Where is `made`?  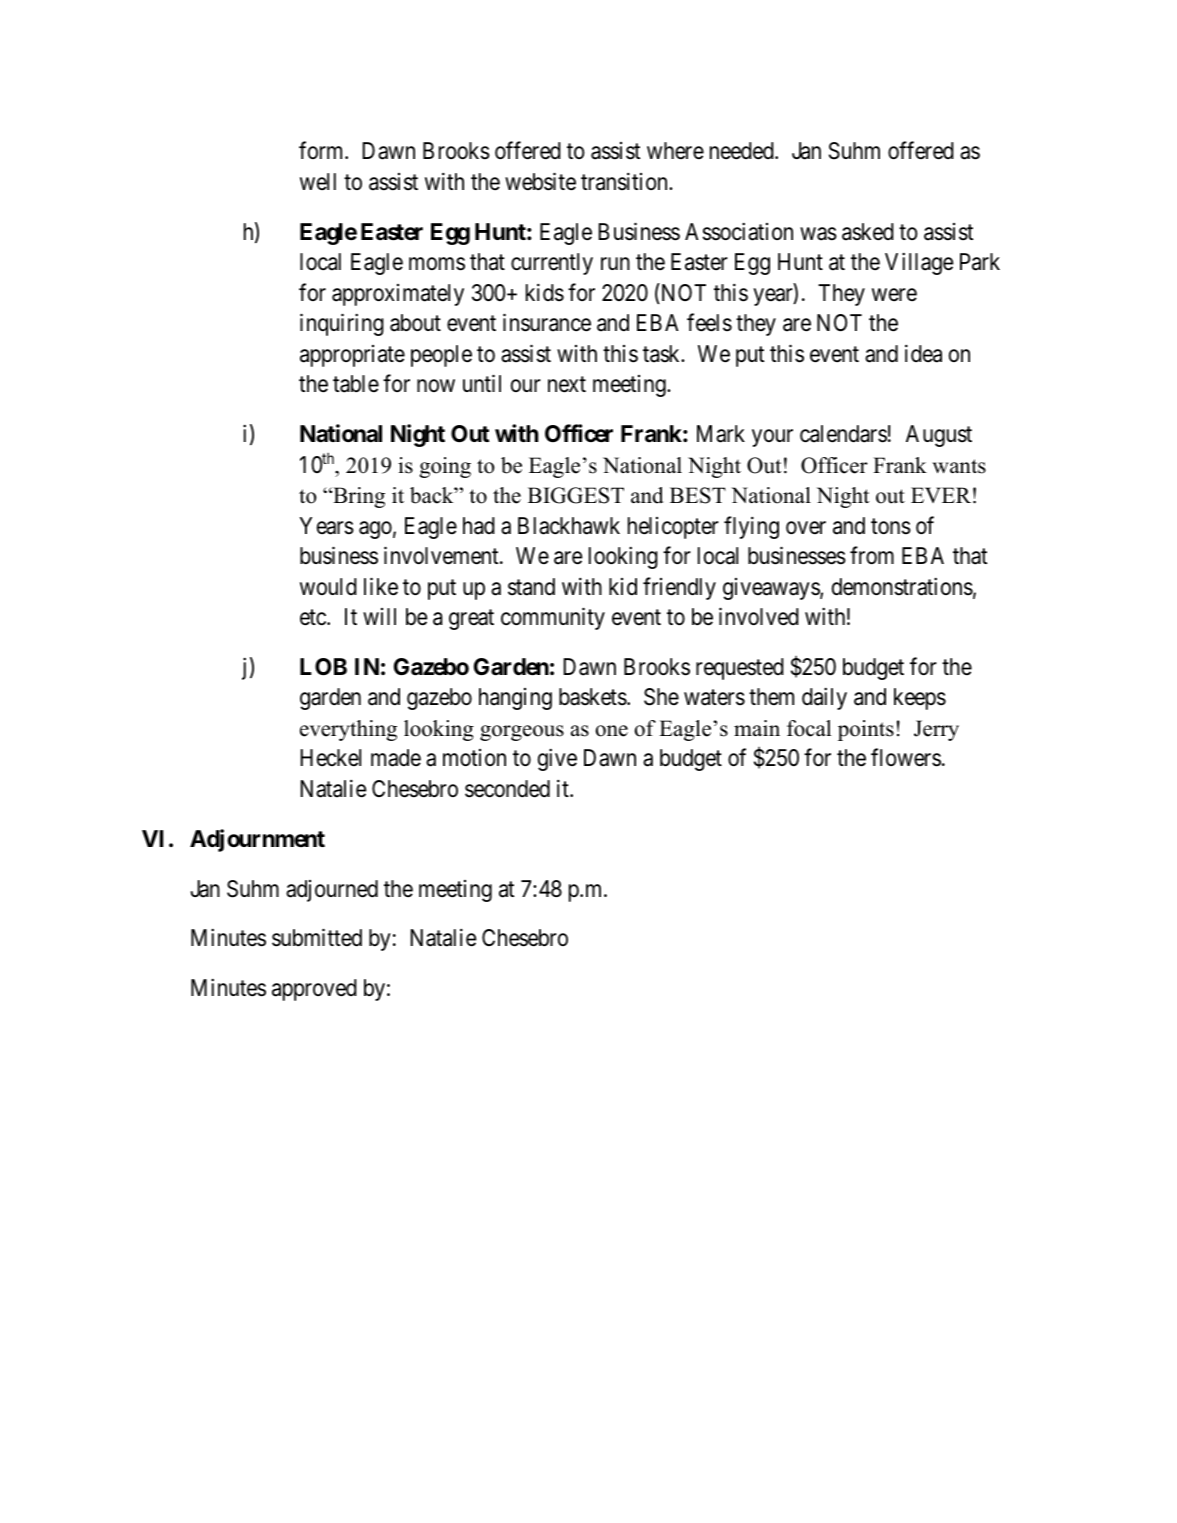
made is located at coordinates (396, 758).
